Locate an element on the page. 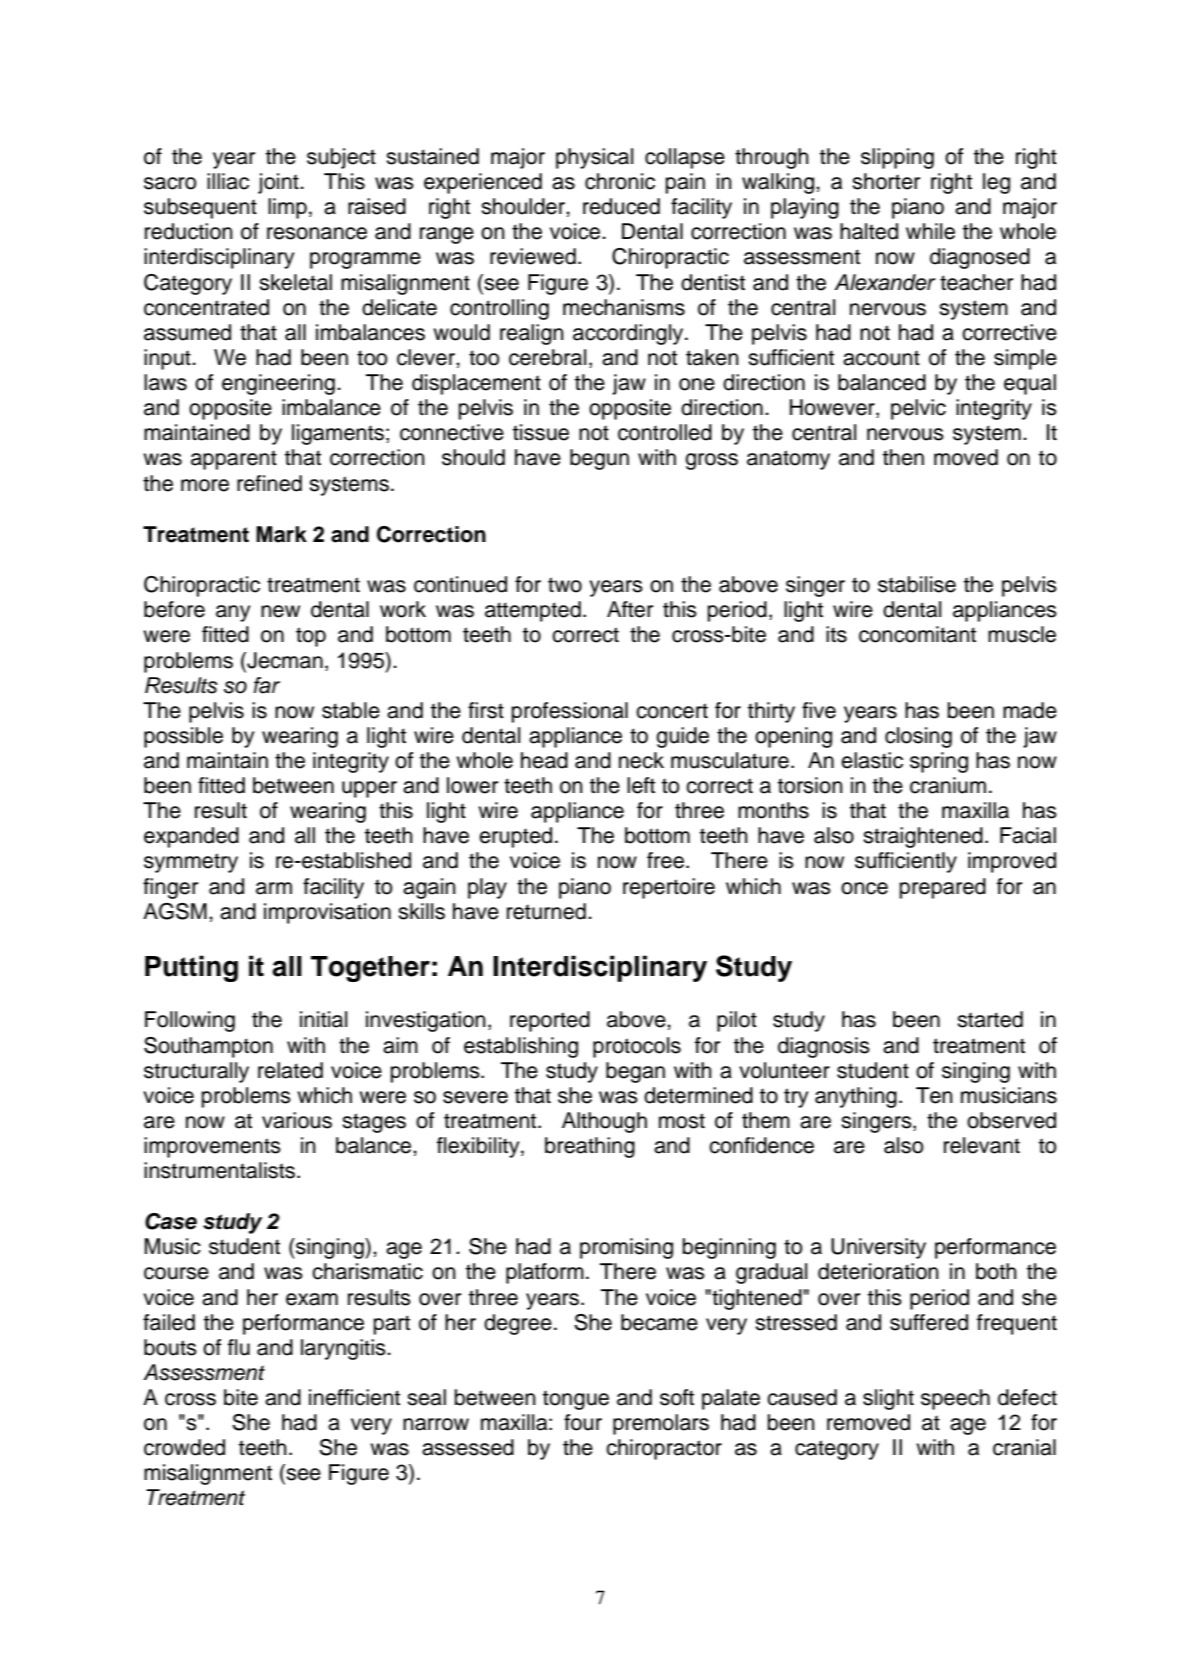 Image resolution: width=1186 pixels, height=1679 pixels. Although is located at coordinates (604, 1122).
